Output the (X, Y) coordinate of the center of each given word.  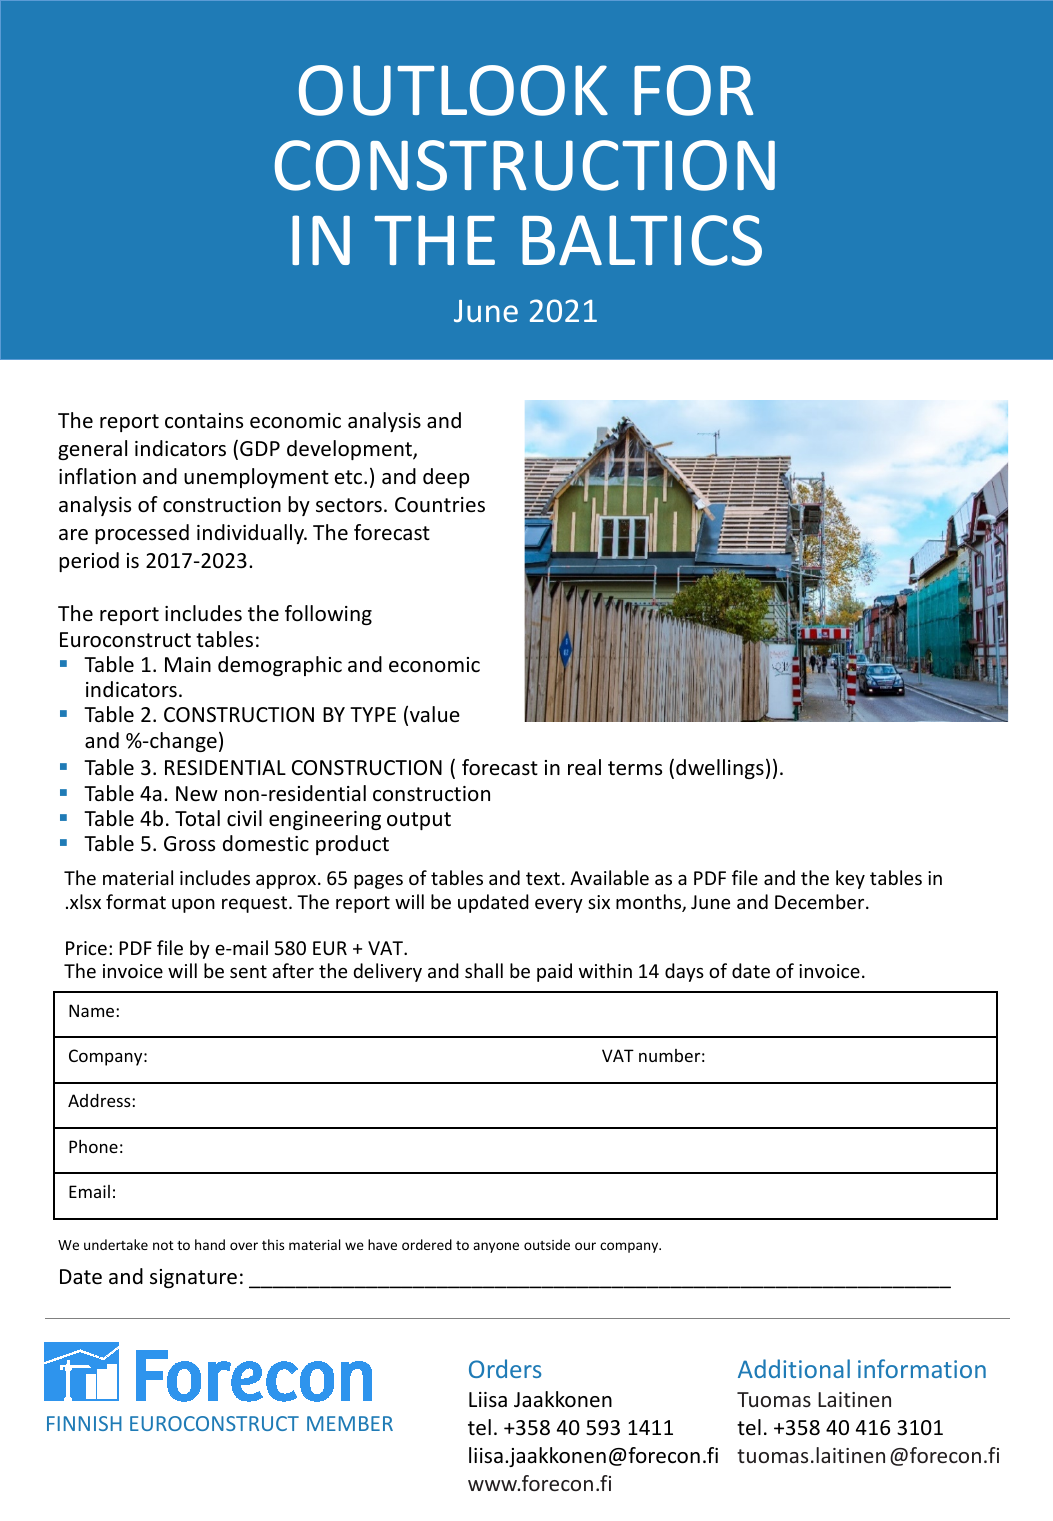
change (182, 742)
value (435, 714)
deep (446, 478)
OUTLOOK (453, 90)
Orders (505, 1368)
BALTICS (642, 240)
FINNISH (84, 1423)
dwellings (720, 769)
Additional (794, 1368)
